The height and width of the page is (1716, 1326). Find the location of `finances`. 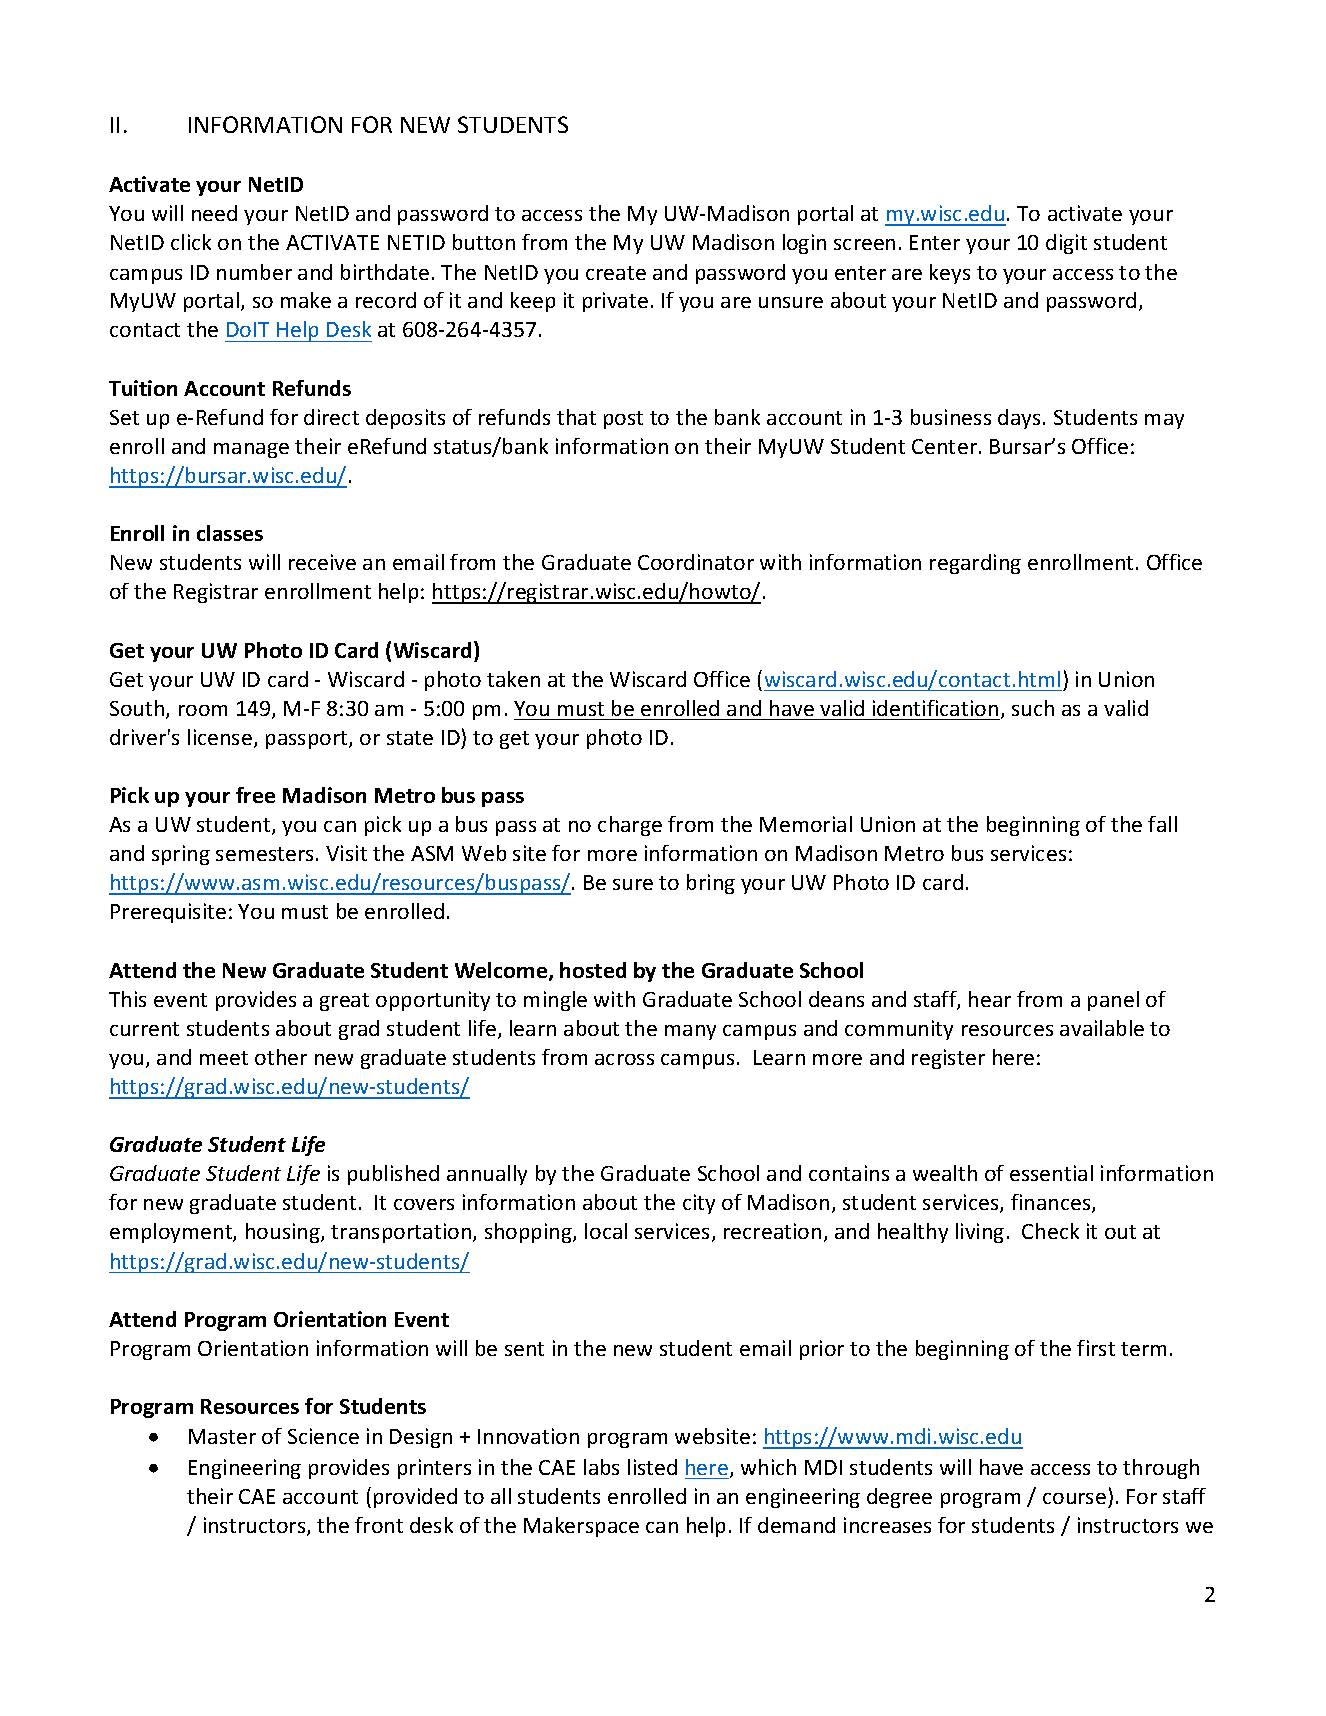

finances is located at coordinates (1052, 1203).
